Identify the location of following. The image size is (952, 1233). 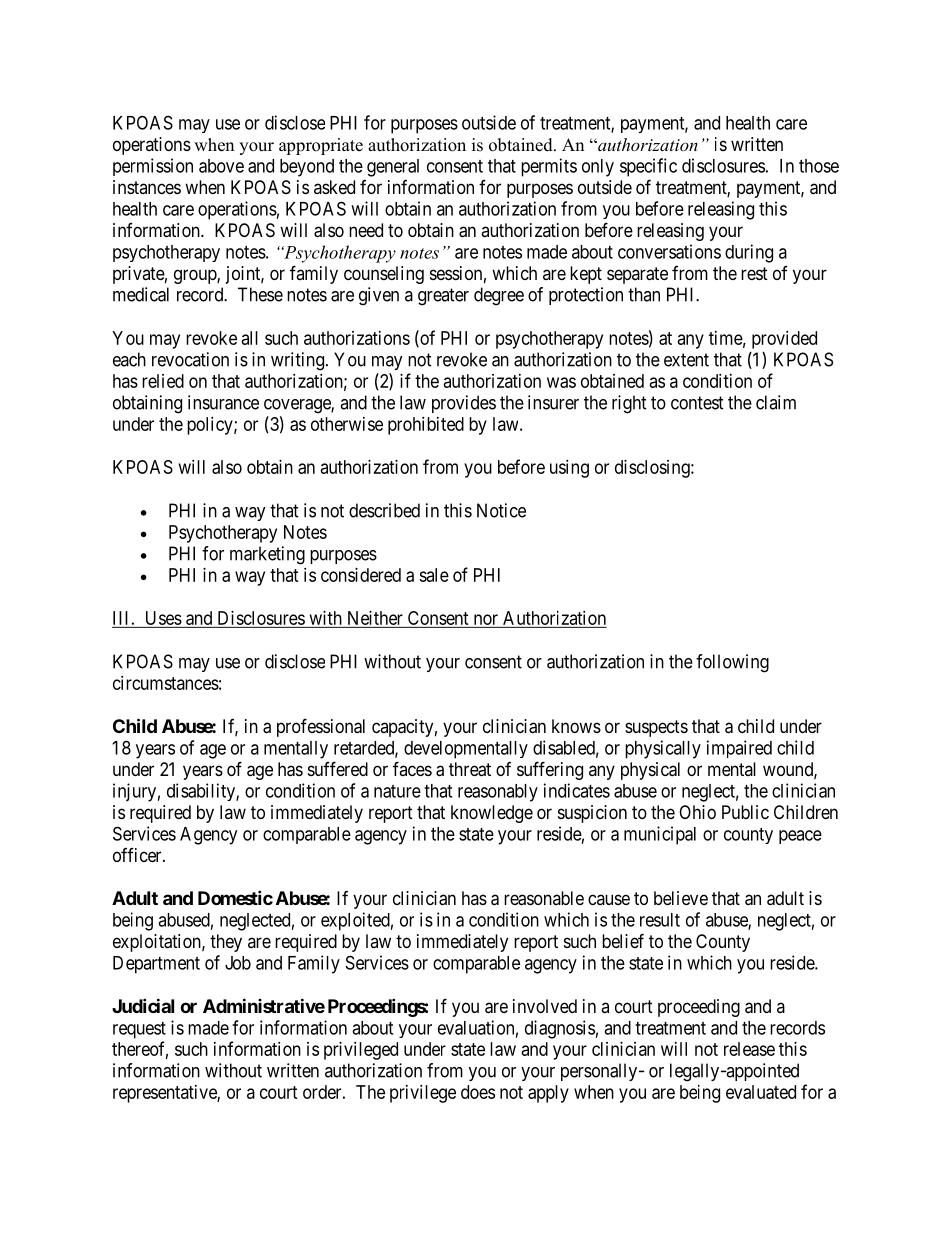
(732, 663).
